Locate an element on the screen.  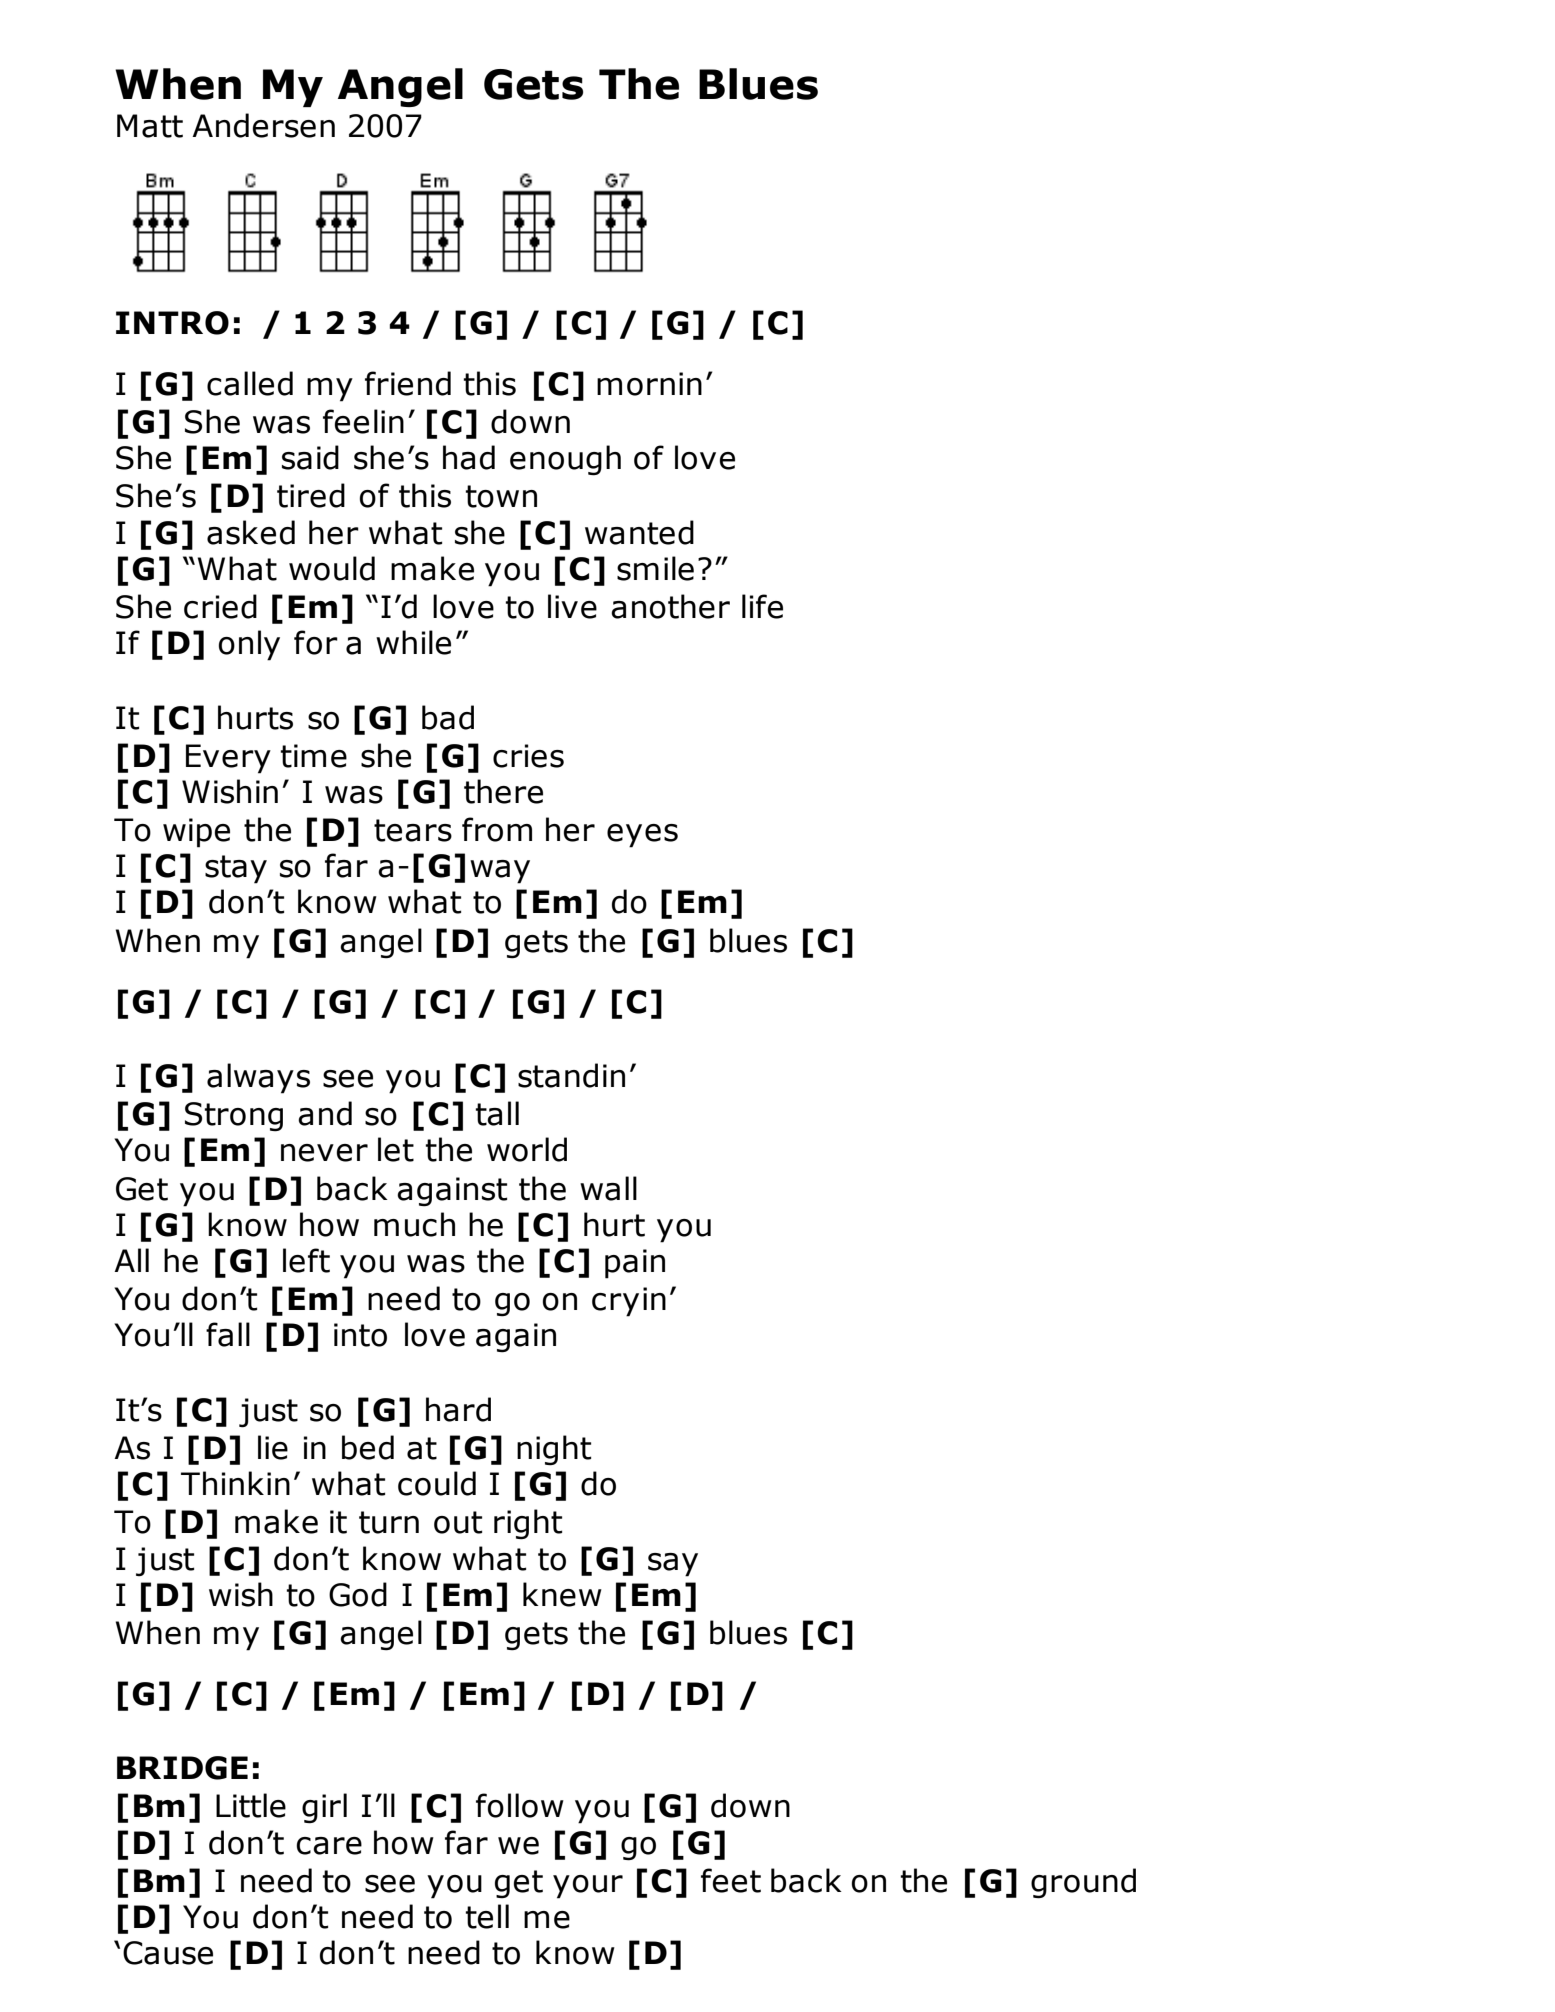
mornin is located at coordinates (649, 384).
